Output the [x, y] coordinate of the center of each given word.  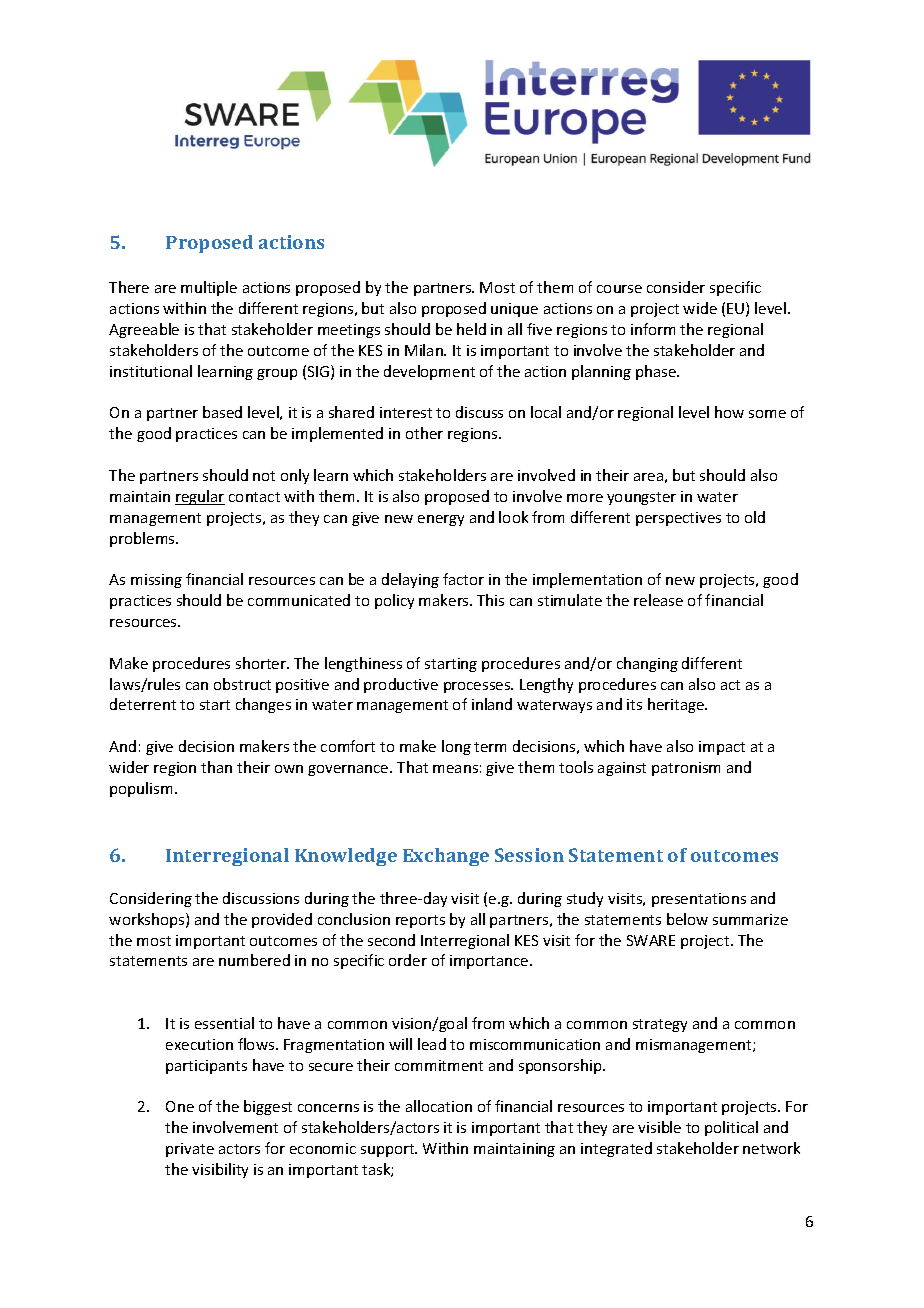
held [471, 329]
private [190, 1150]
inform [653, 329]
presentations [699, 900]
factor [463, 579]
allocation [439, 1106]
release [658, 600]
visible [659, 1127]
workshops [148, 920]
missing [156, 581]
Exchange [446, 857]
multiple [209, 288]
